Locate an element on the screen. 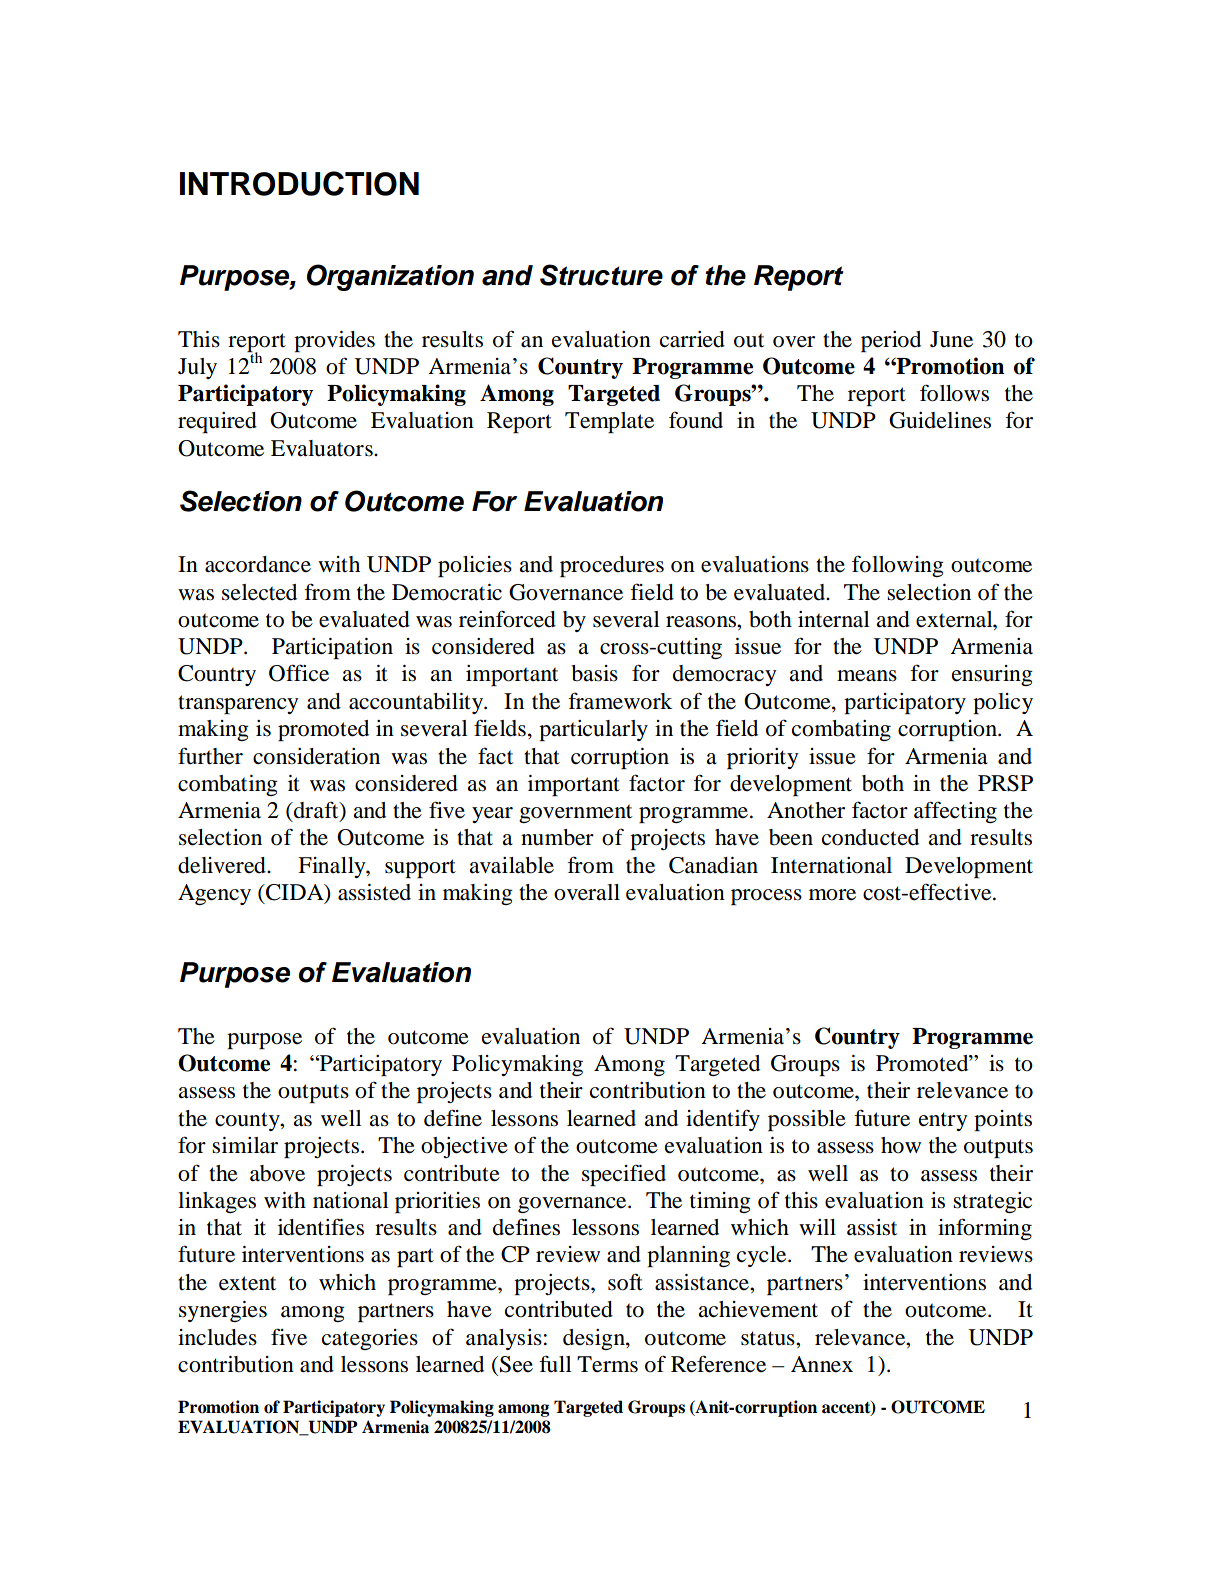  period is located at coordinates (891, 341).
